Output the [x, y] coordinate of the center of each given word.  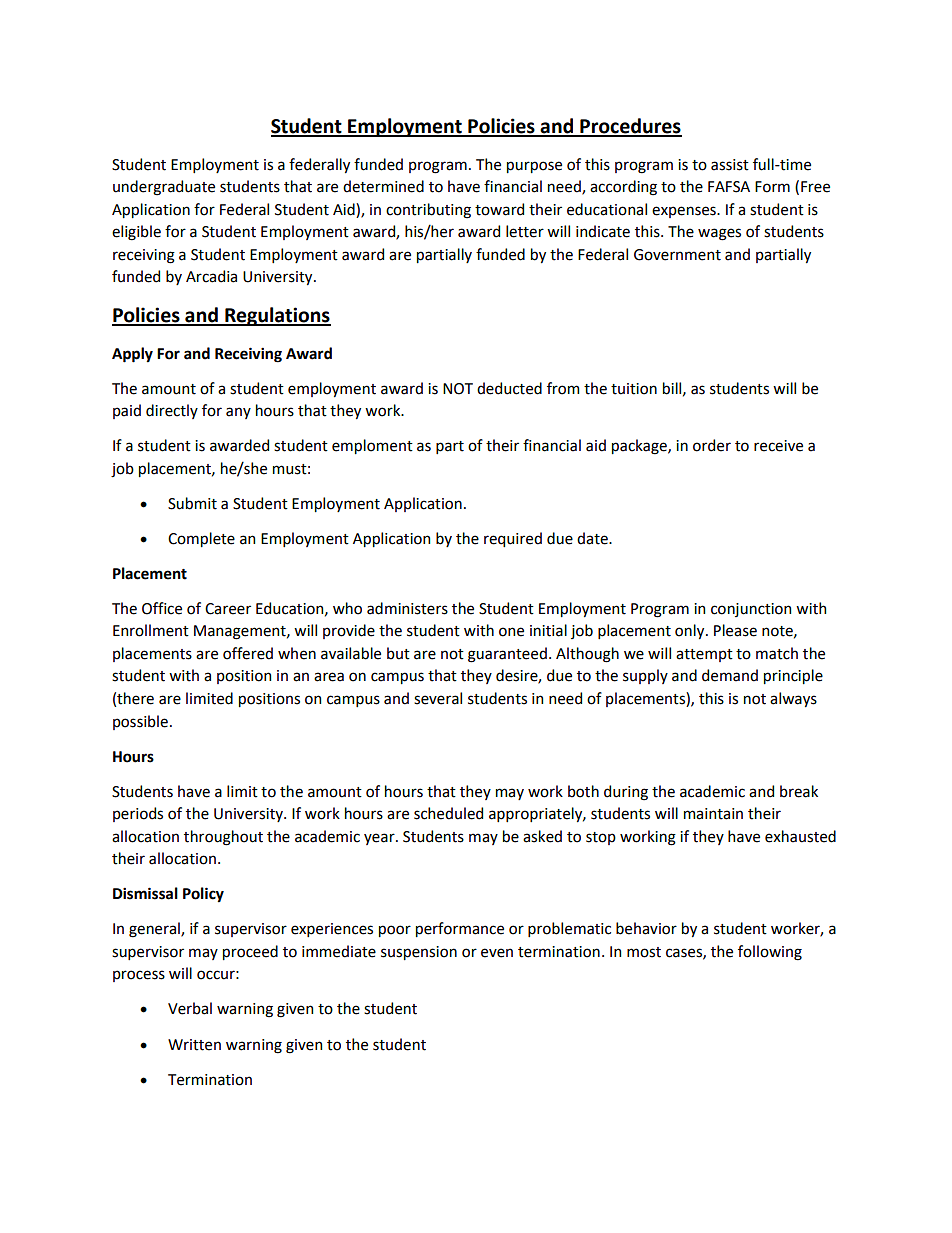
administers [407, 608]
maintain [713, 814]
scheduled [448, 813]
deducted [509, 388]
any [238, 413]
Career [228, 609]
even [497, 953]
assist [730, 165]
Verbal [190, 1008]
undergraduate [164, 188]
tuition [634, 389]
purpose [534, 167]
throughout [223, 838]
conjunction [751, 610]
